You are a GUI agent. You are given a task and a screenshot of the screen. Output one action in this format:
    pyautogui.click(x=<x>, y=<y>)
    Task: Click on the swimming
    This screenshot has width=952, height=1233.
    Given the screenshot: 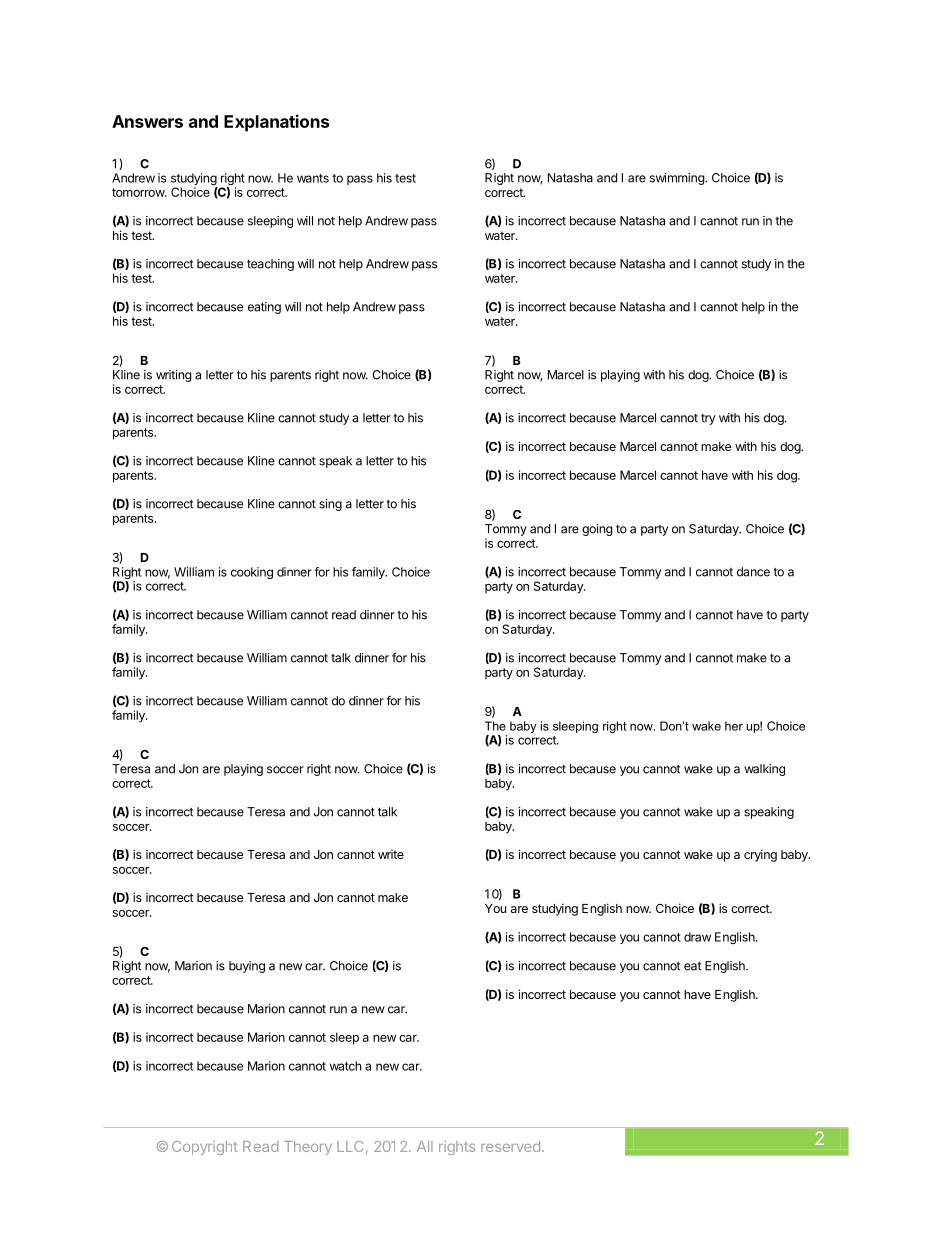 What is the action you would take?
    pyautogui.click(x=678, y=179)
